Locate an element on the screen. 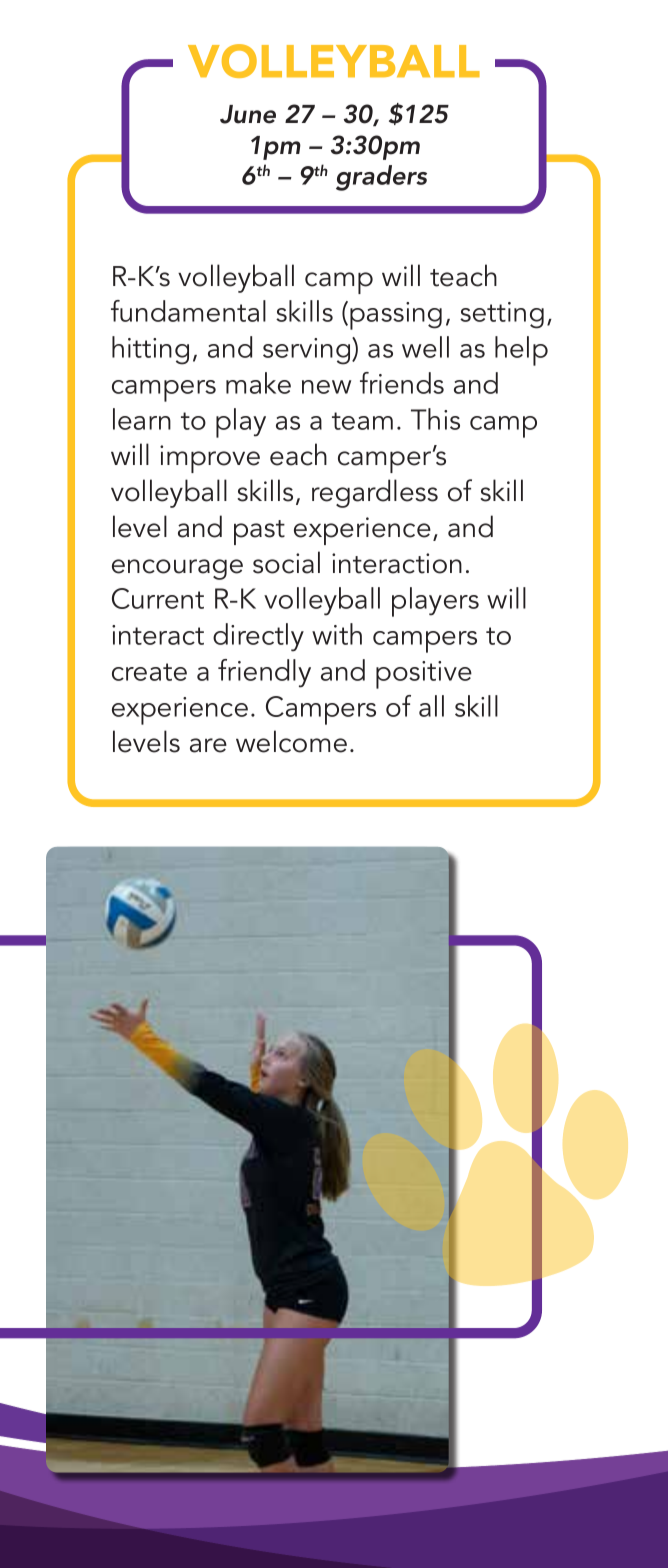  are is located at coordinates (208, 745).
